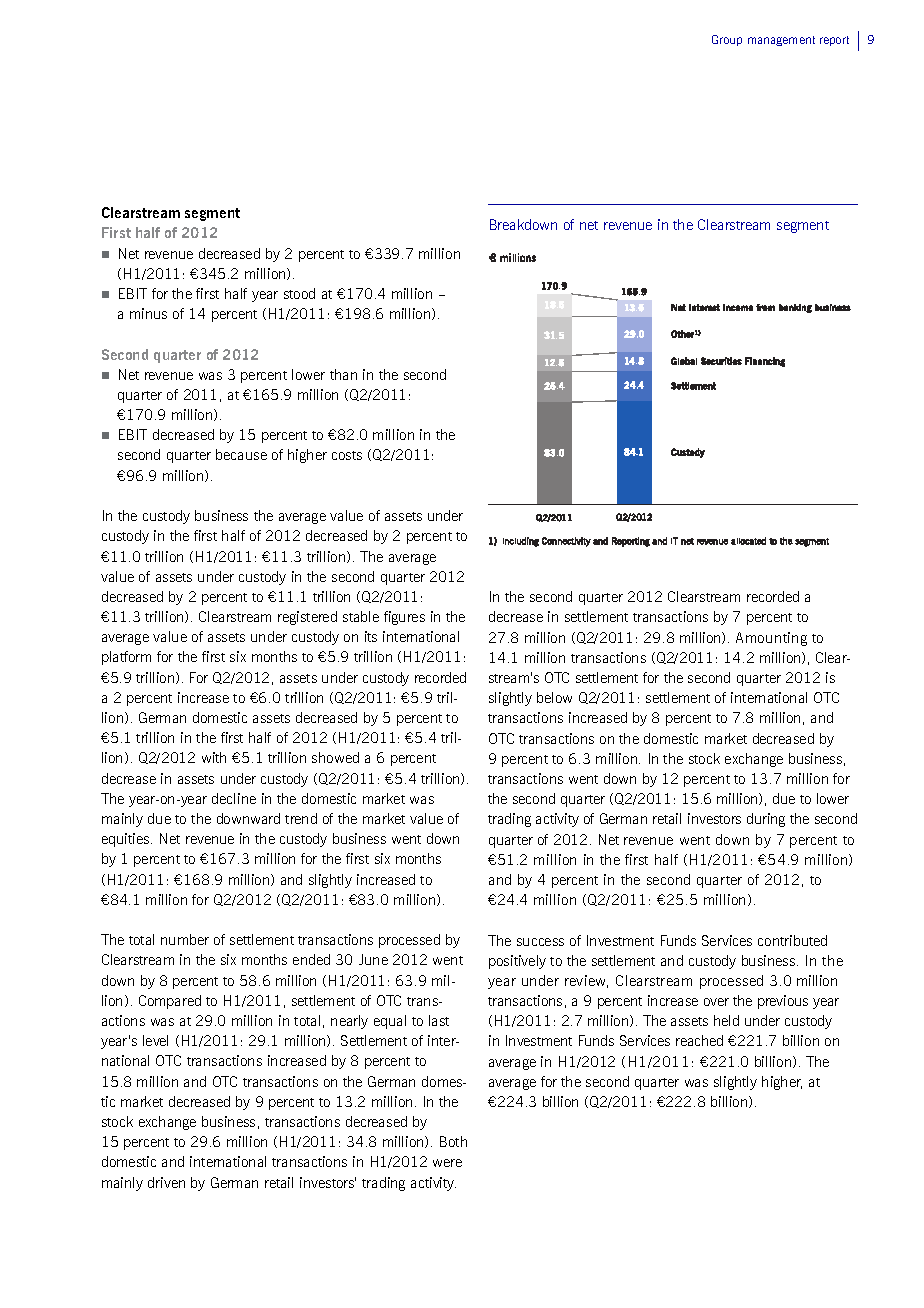 This image has height=1308, width=924. What do you see at coordinates (781, 41) in the image?
I see `management` at bounding box center [781, 41].
